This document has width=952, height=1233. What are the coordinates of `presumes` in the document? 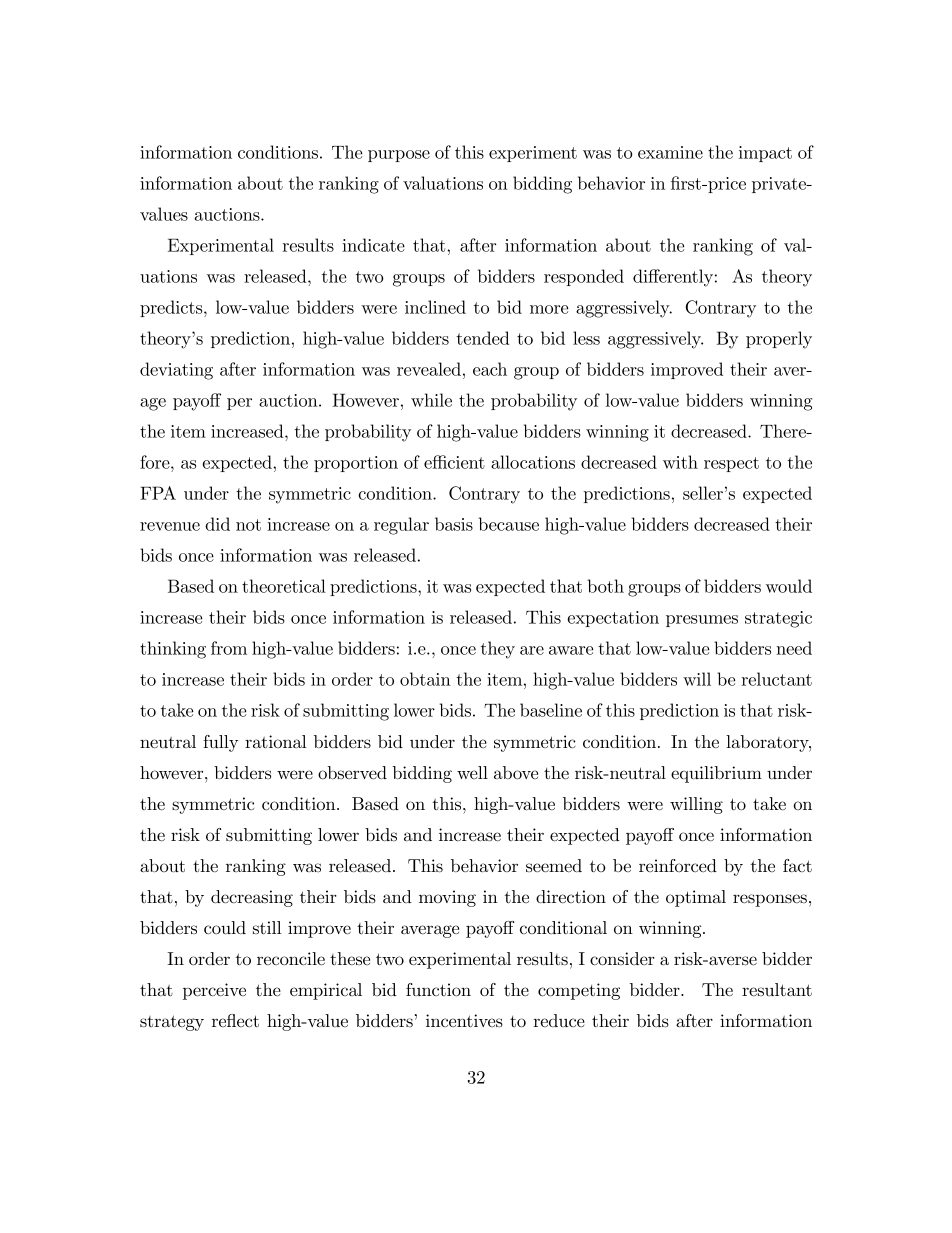 It's located at (702, 621).
